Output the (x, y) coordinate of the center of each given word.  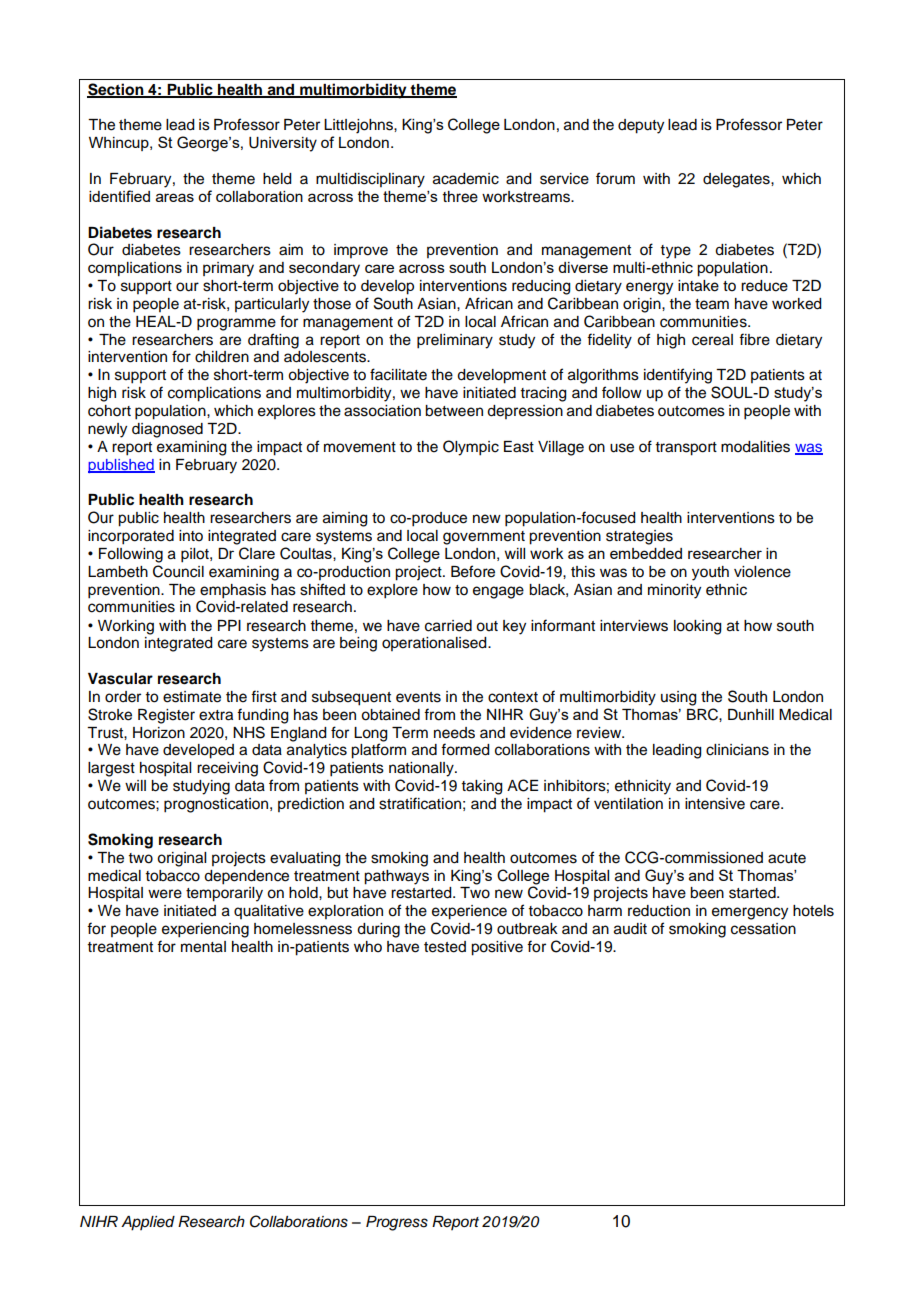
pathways (396, 877)
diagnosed (167, 430)
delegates (737, 180)
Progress (397, 1223)
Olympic (471, 448)
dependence (246, 877)
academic (466, 179)
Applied (148, 1223)
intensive (715, 804)
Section (116, 90)
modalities (755, 447)
